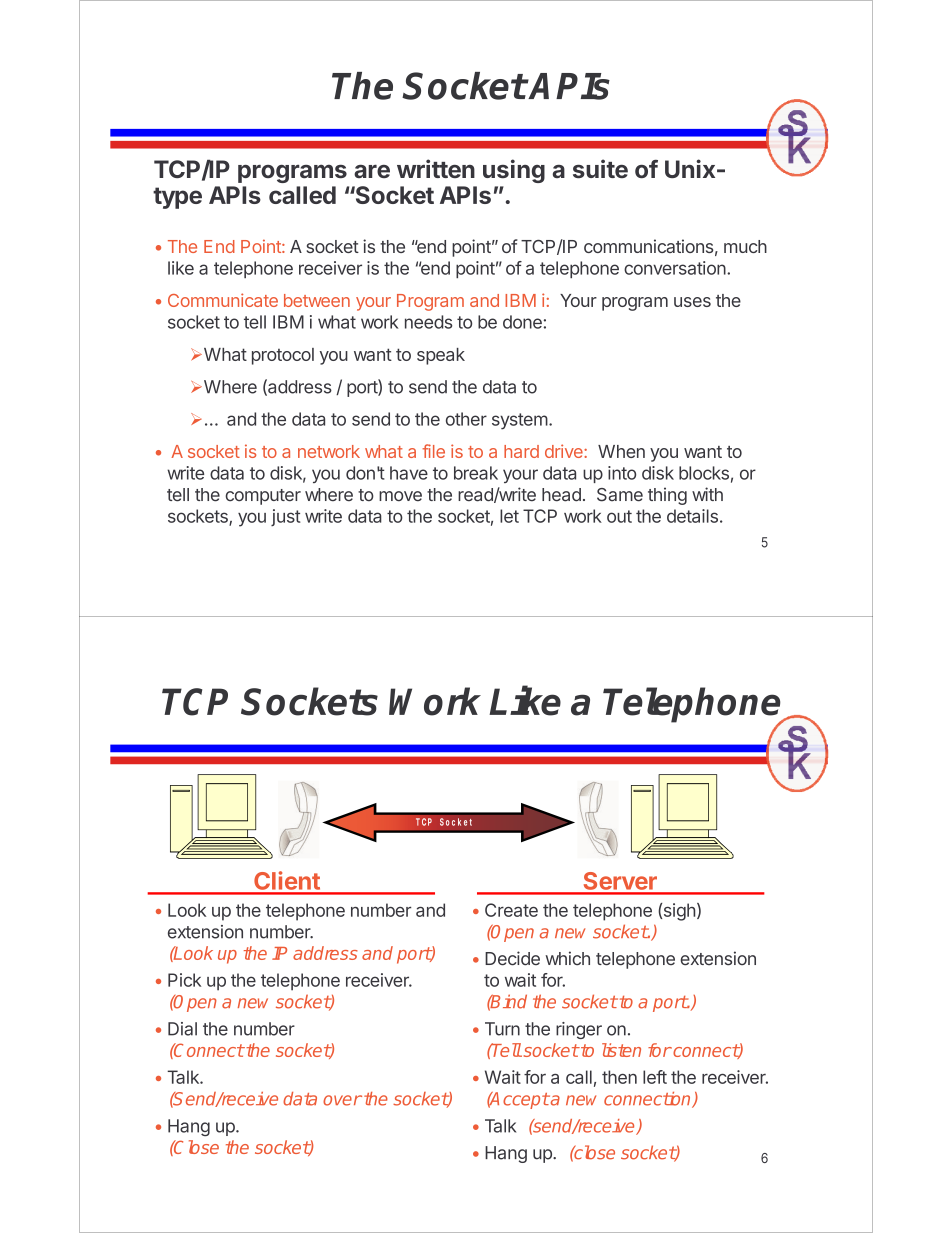 This document has height=1233, width=952. What do you see at coordinates (283, 356) in the document?
I see `protocol` at bounding box center [283, 356].
